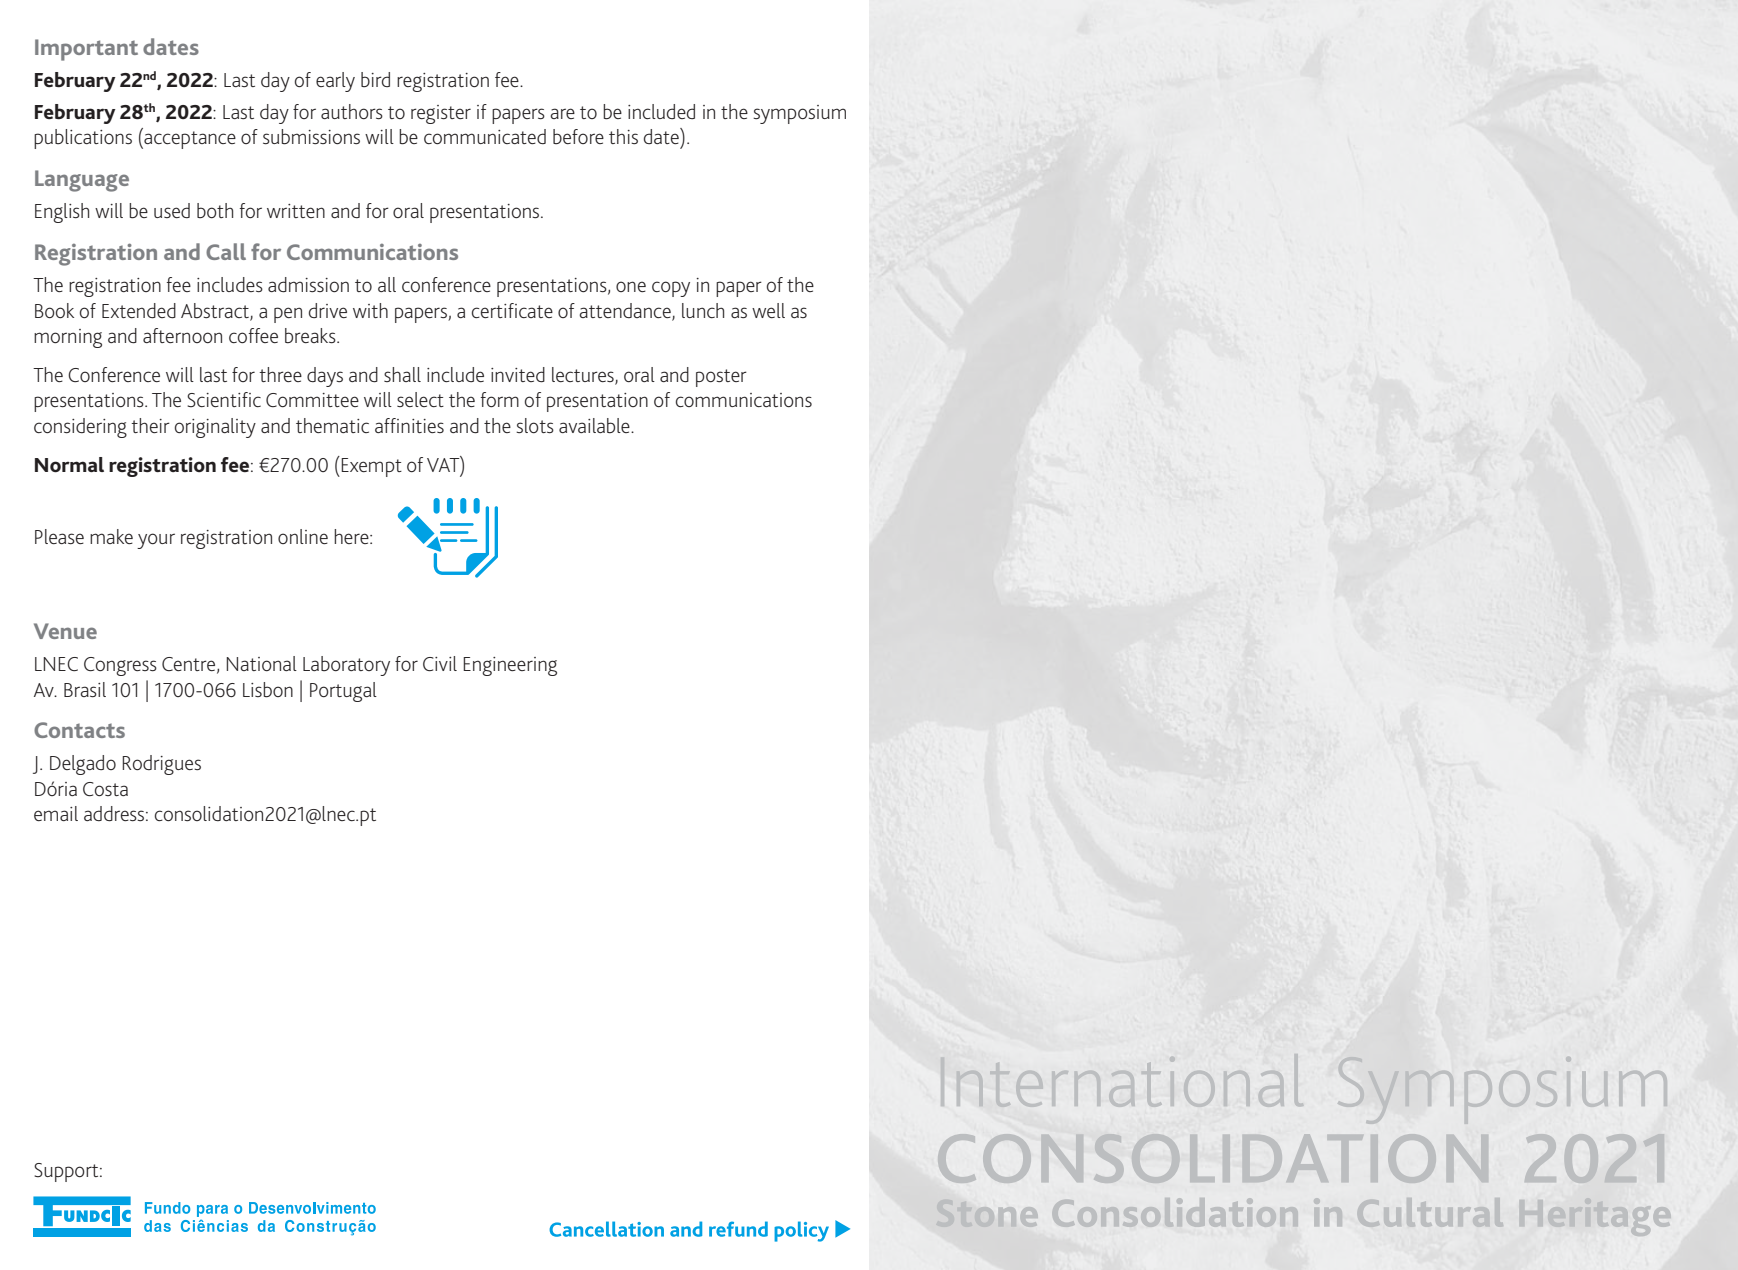  Describe the element at coordinates (595, 426) in the document. I see `available` at that location.
